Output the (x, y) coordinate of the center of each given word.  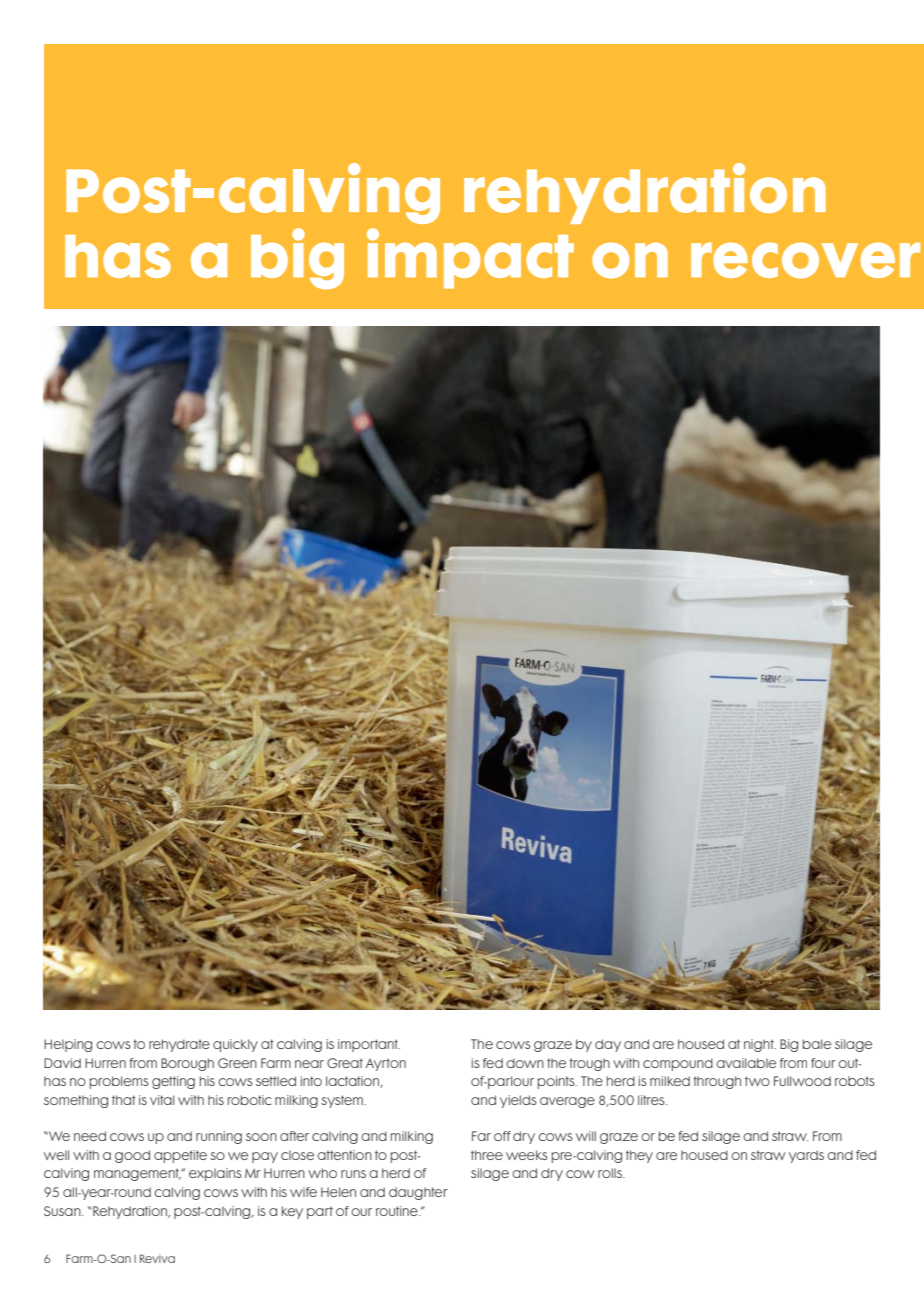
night (760, 1045)
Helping (68, 1045)
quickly (235, 1045)
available (746, 1063)
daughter (418, 1193)
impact (470, 258)
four (823, 1063)
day (608, 1045)
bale (817, 1044)
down (525, 1063)
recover (805, 260)
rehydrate (179, 1045)
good (132, 1156)
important (369, 1045)
